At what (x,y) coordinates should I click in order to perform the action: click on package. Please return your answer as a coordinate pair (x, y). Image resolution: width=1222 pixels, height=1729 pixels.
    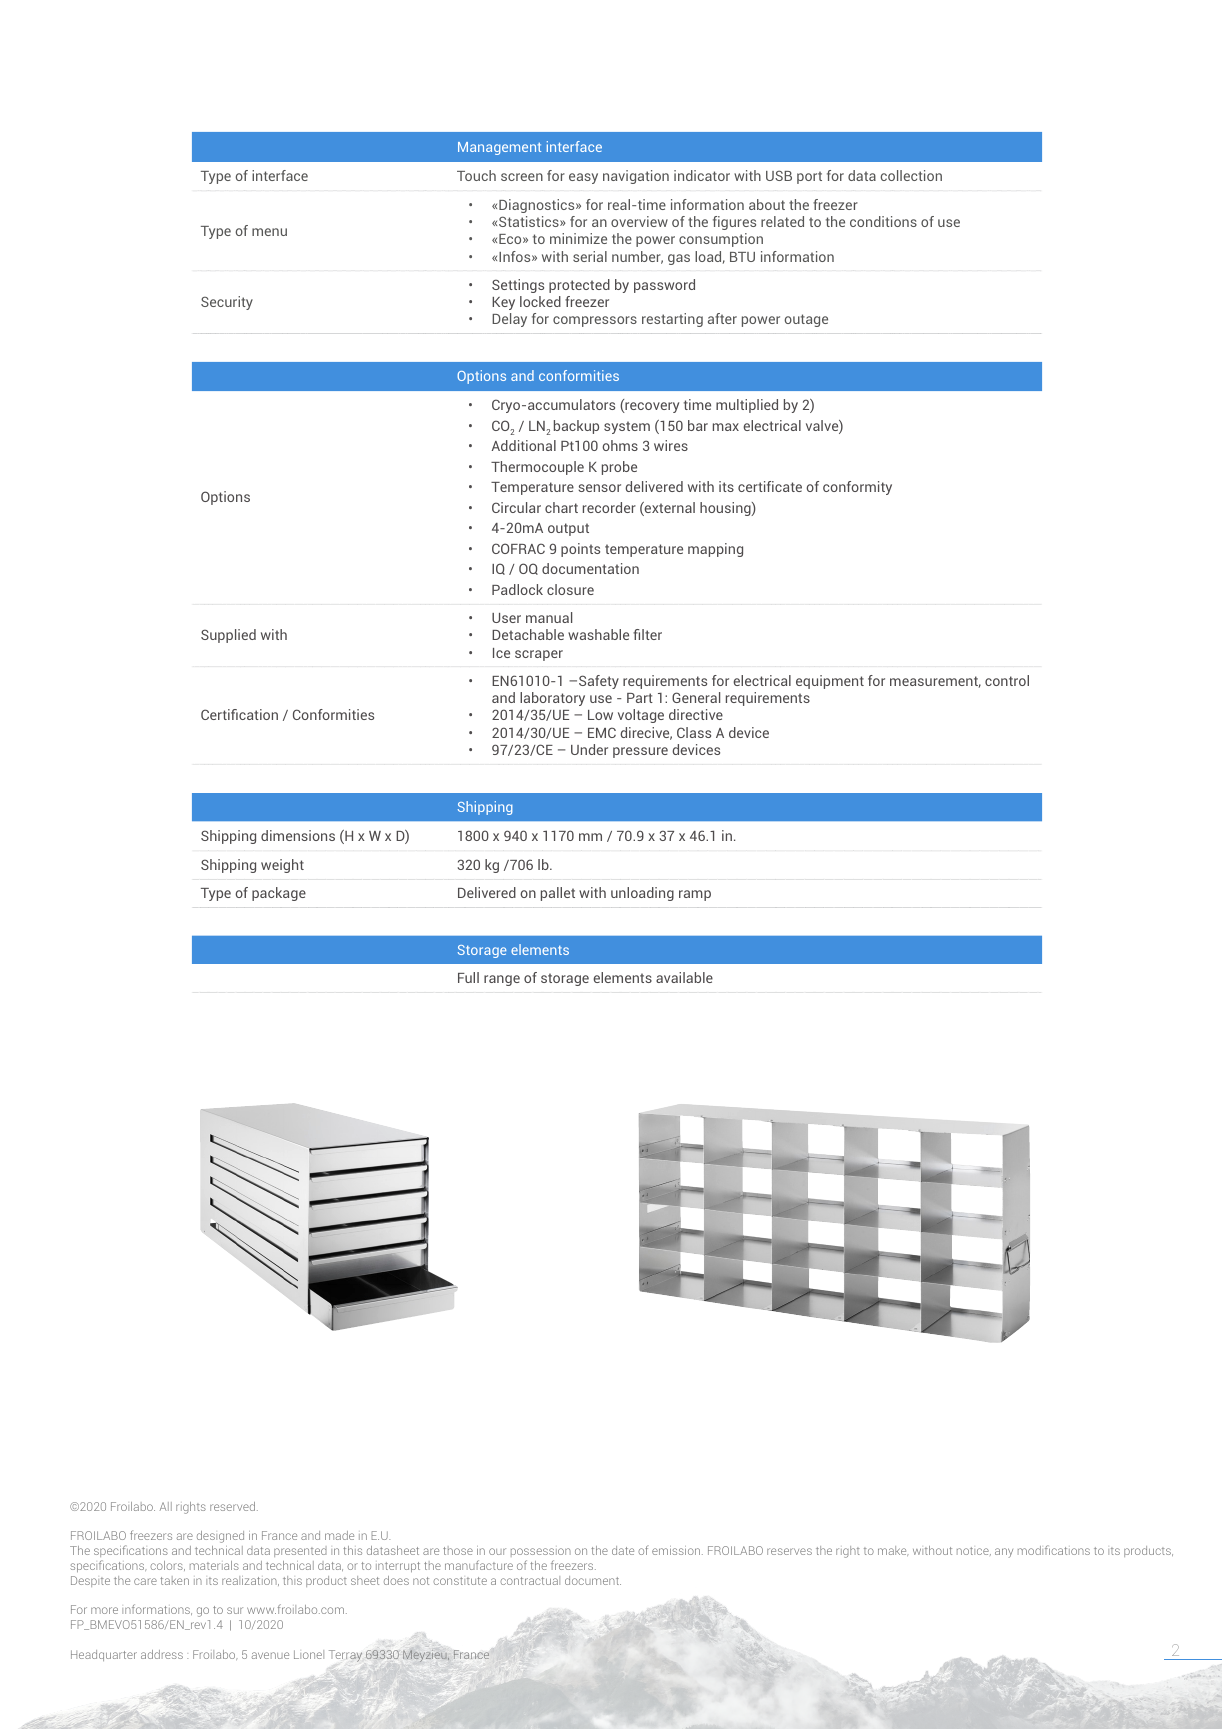
    Looking at the image, I should click on (279, 894).
